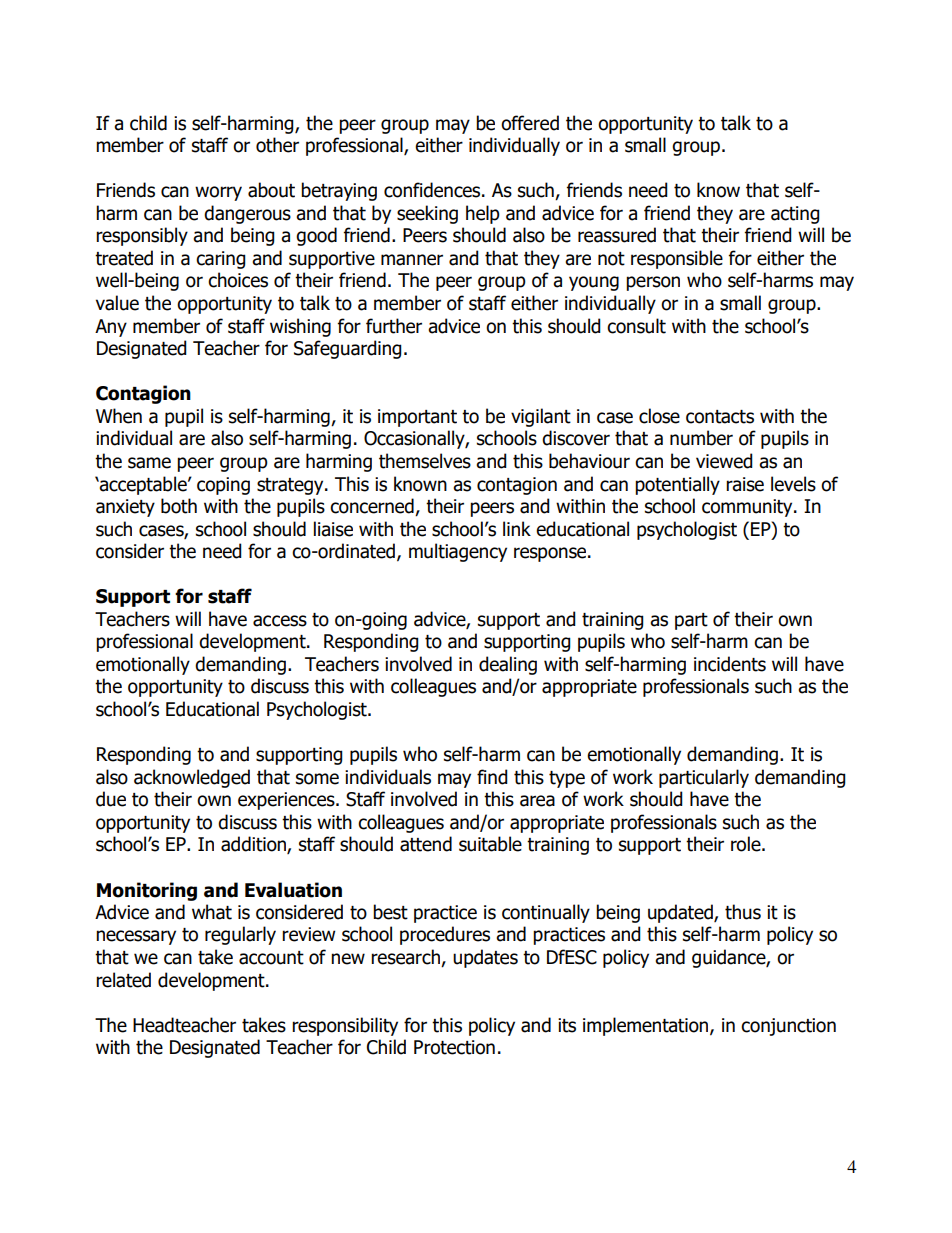 This image has height=1233, width=952. I want to click on related, so click(123, 980).
